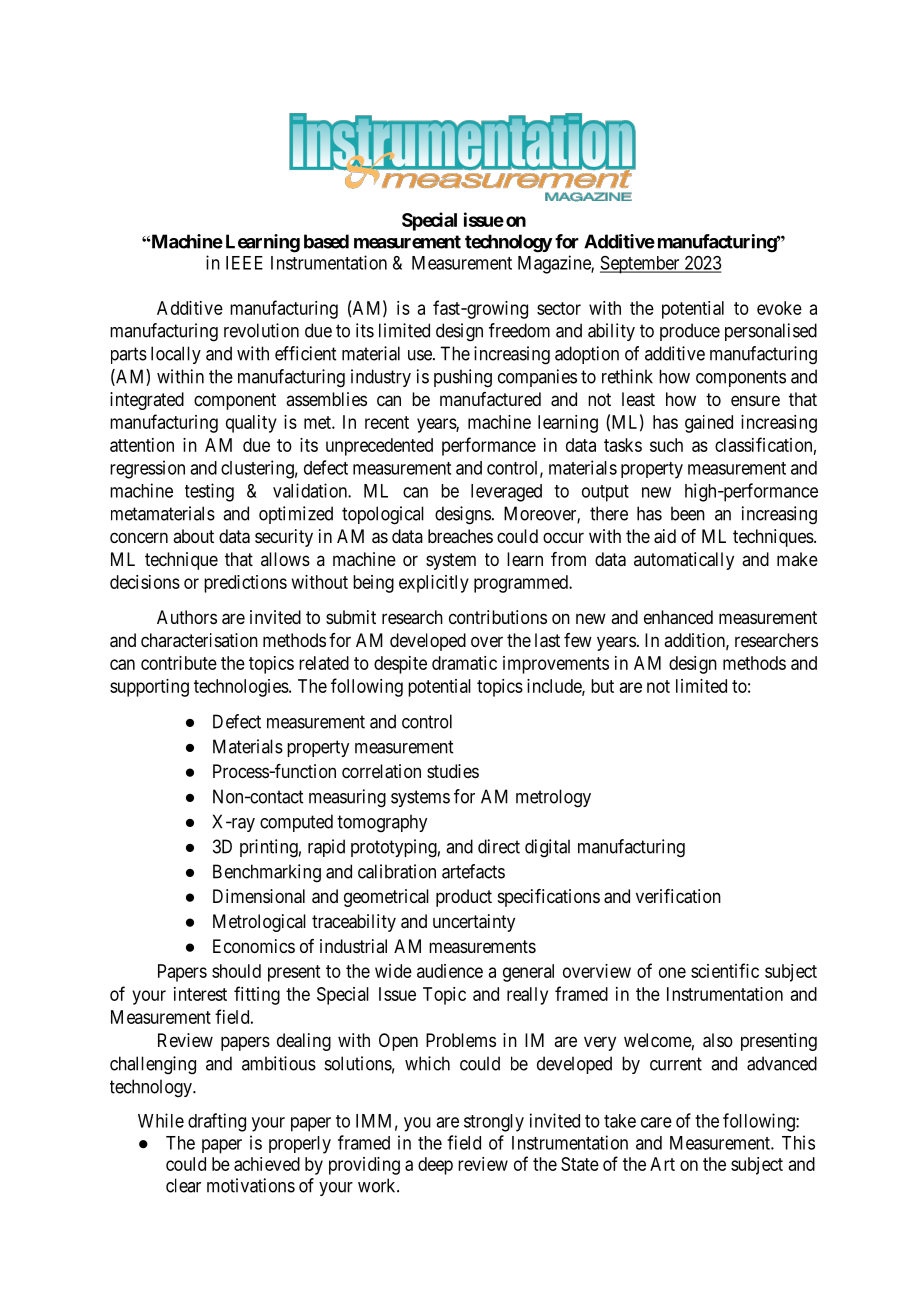 The image size is (924, 1307). I want to click on automatically, so click(684, 561).
